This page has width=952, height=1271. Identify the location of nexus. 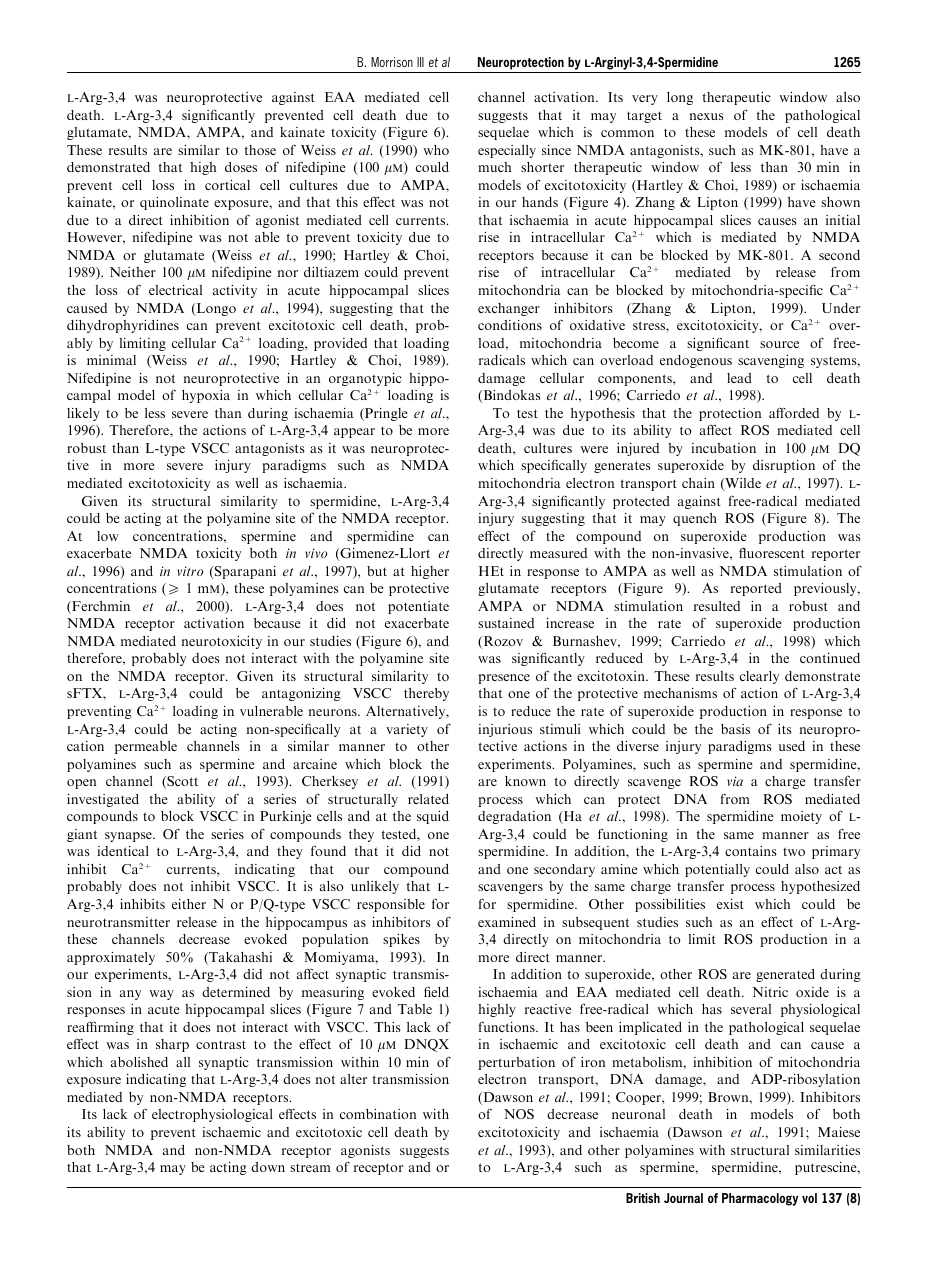
(707, 116).
